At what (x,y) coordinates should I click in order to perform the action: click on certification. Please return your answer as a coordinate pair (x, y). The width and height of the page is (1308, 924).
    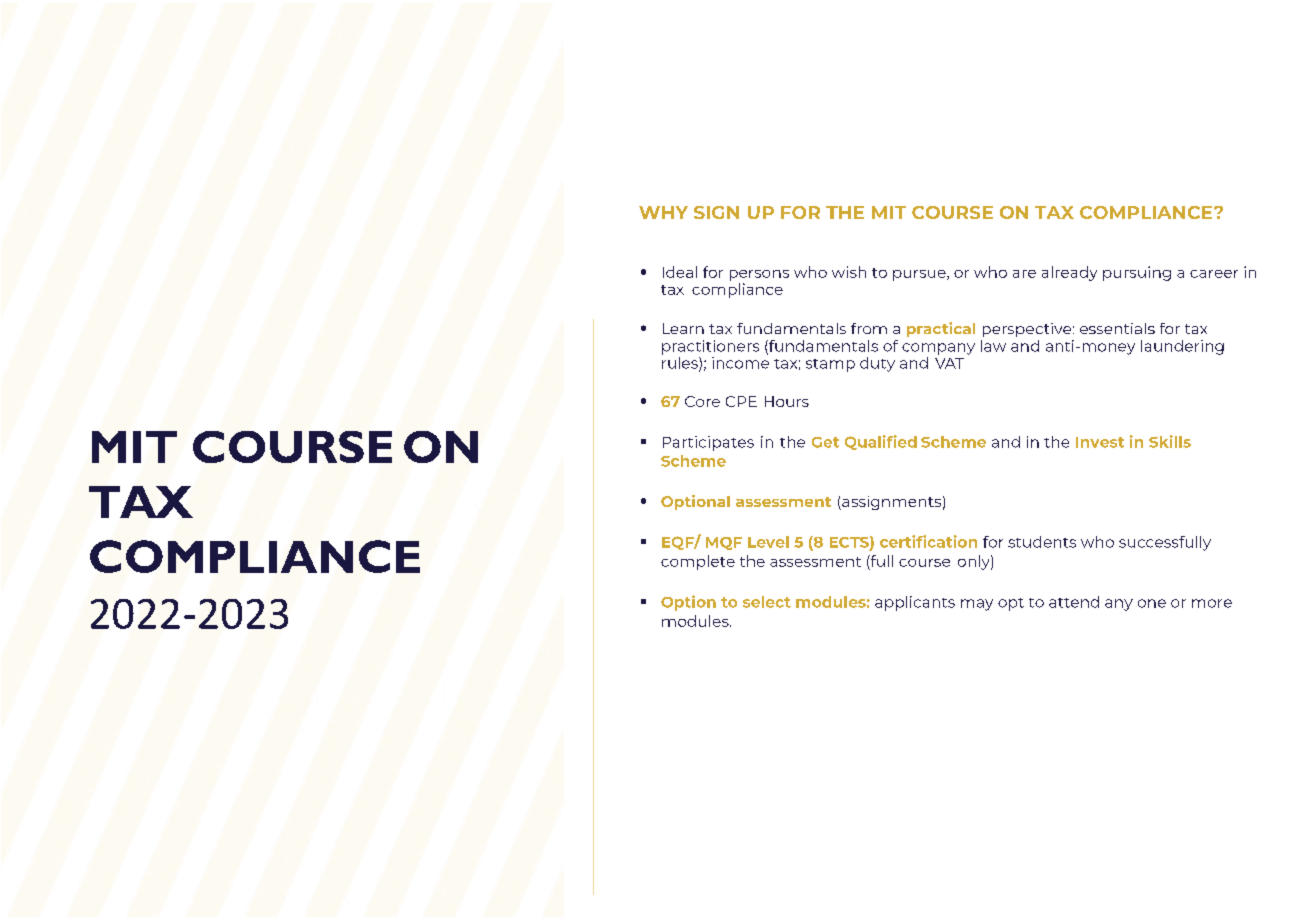
    Looking at the image, I should click on (928, 541).
